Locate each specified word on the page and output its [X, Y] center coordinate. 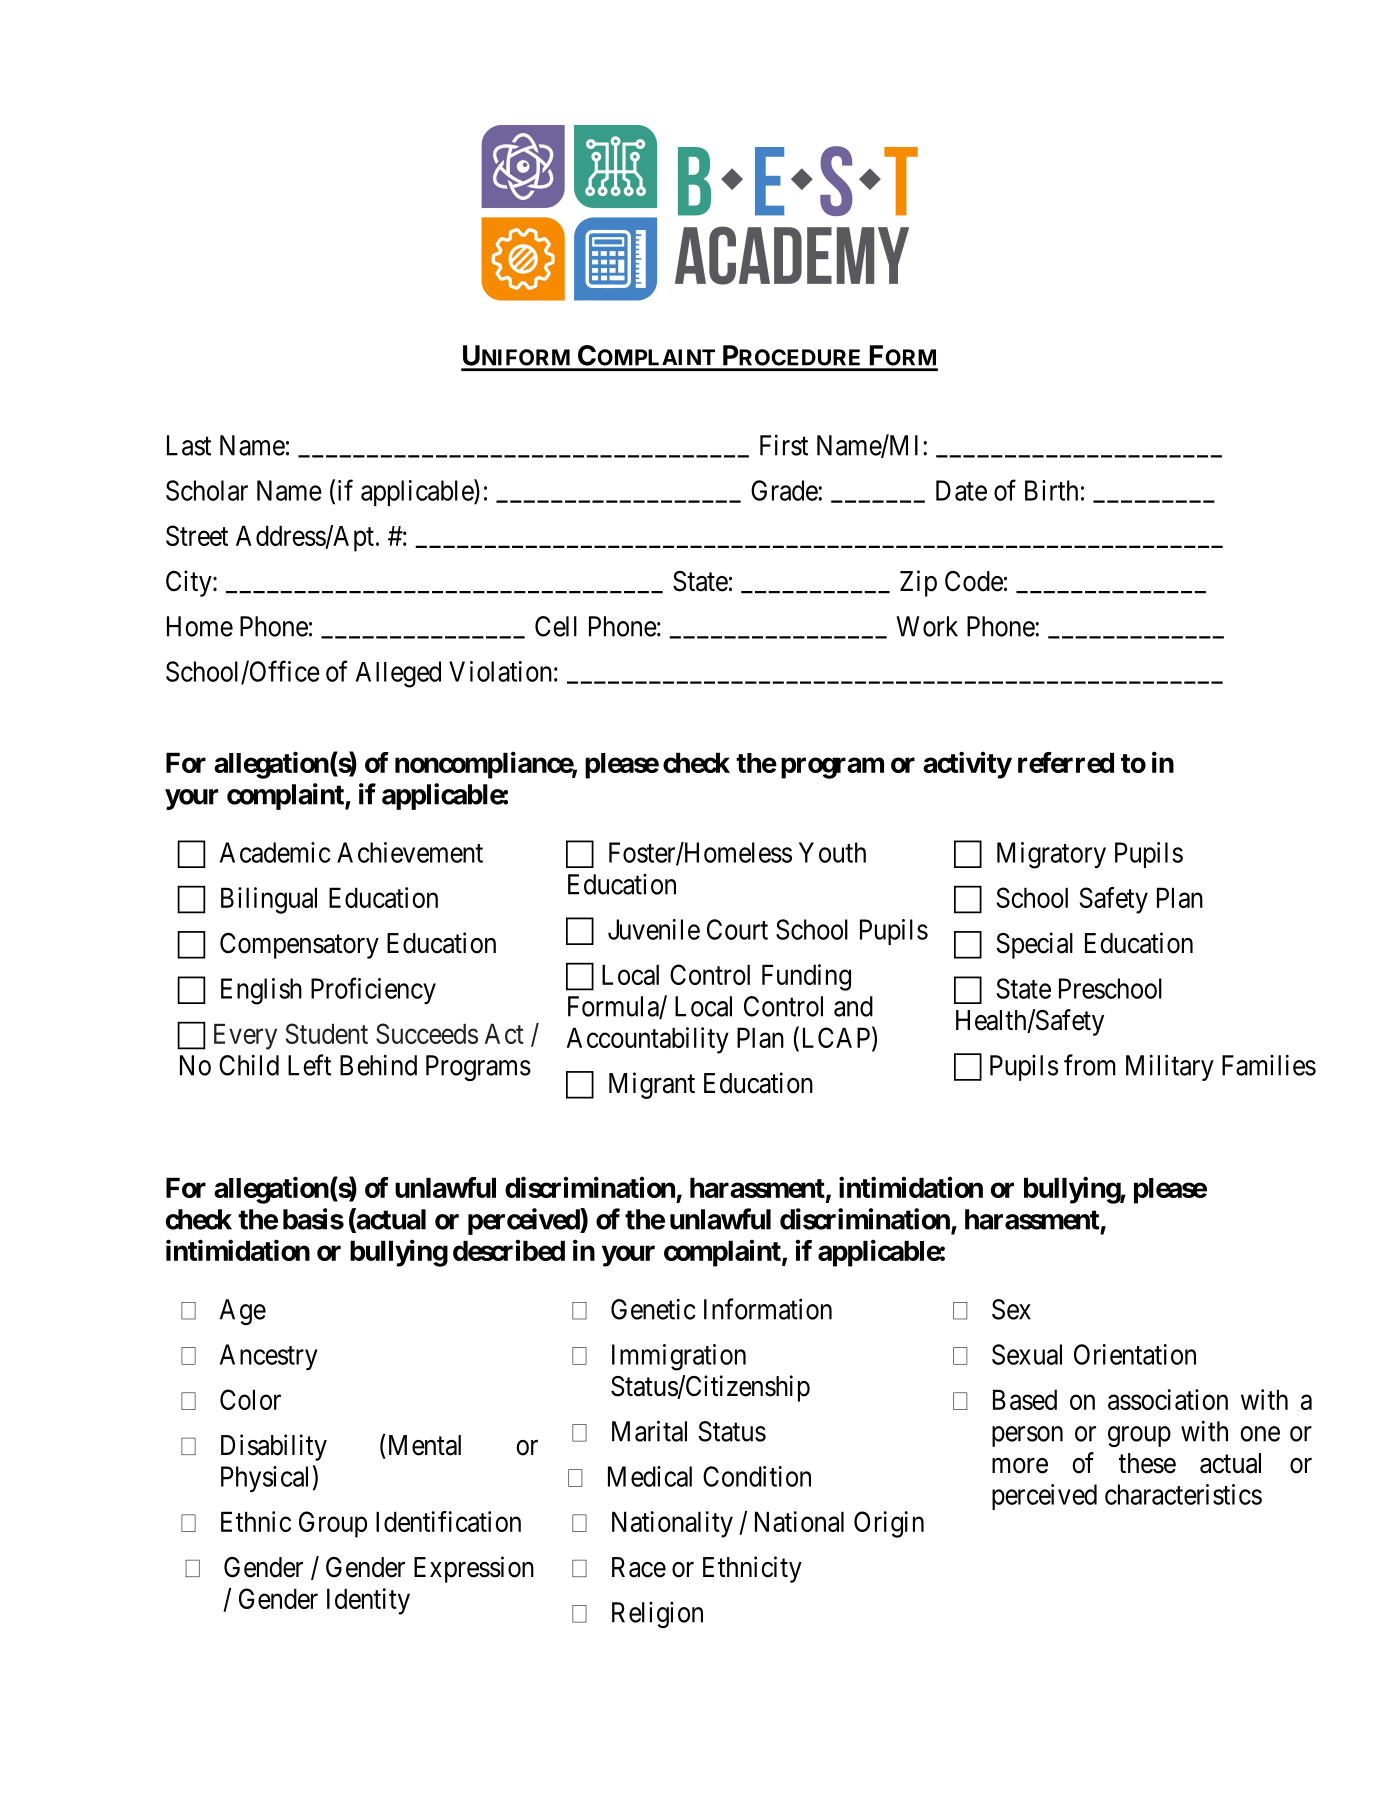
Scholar [207, 490]
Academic [275, 852]
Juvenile [654, 929]
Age [243, 1312]
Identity [368, 1601]
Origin [889, 1524]
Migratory [1051, 855]
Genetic [653, 1309]
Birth [1051, 490]
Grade [785, 490]
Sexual [1027, 1354]
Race [639, 1567]
